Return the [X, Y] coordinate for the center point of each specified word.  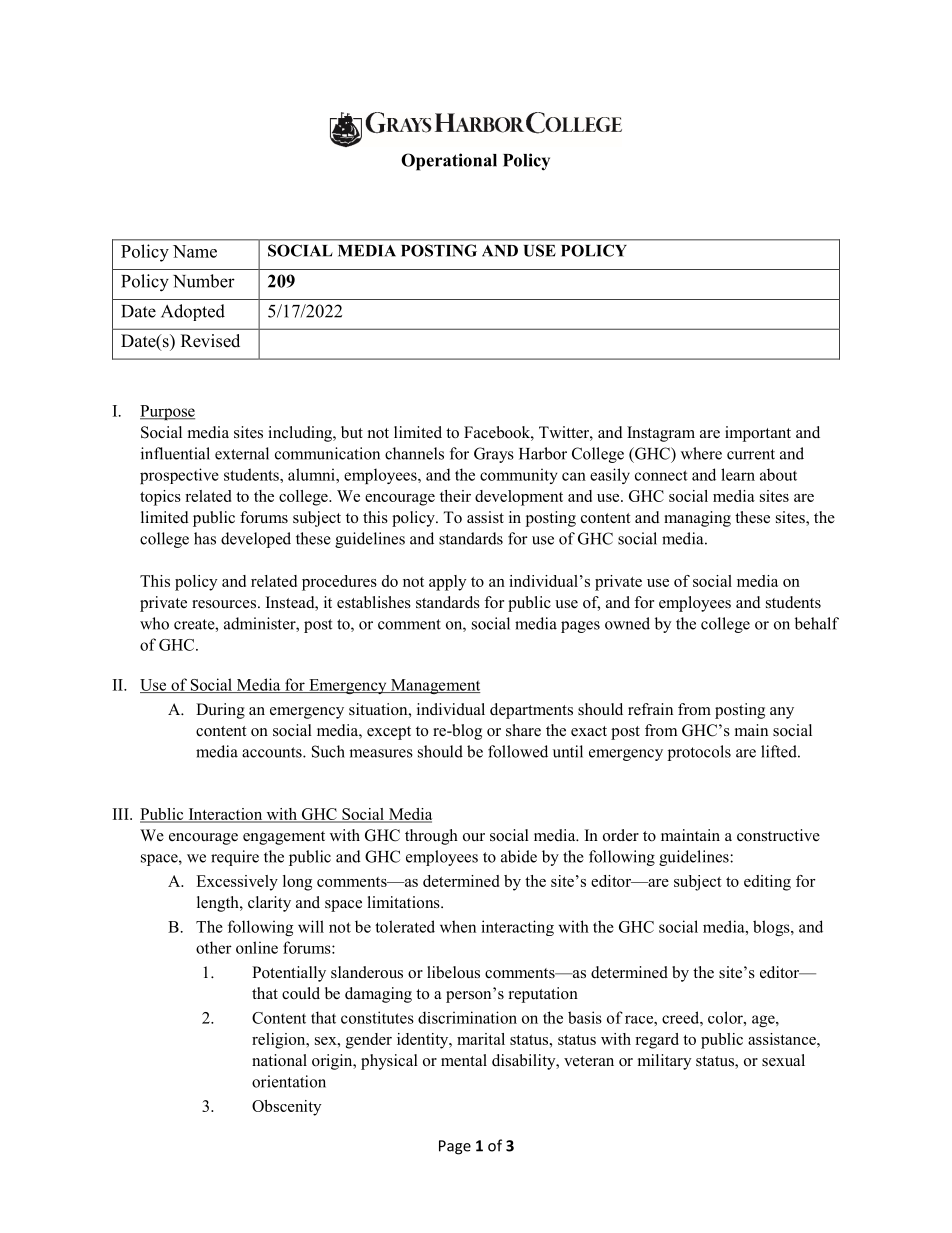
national [279, 1060]
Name [195, 251]
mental [464, 1060]
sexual [783, 1060]
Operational [449, 162]
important [758, 434]
